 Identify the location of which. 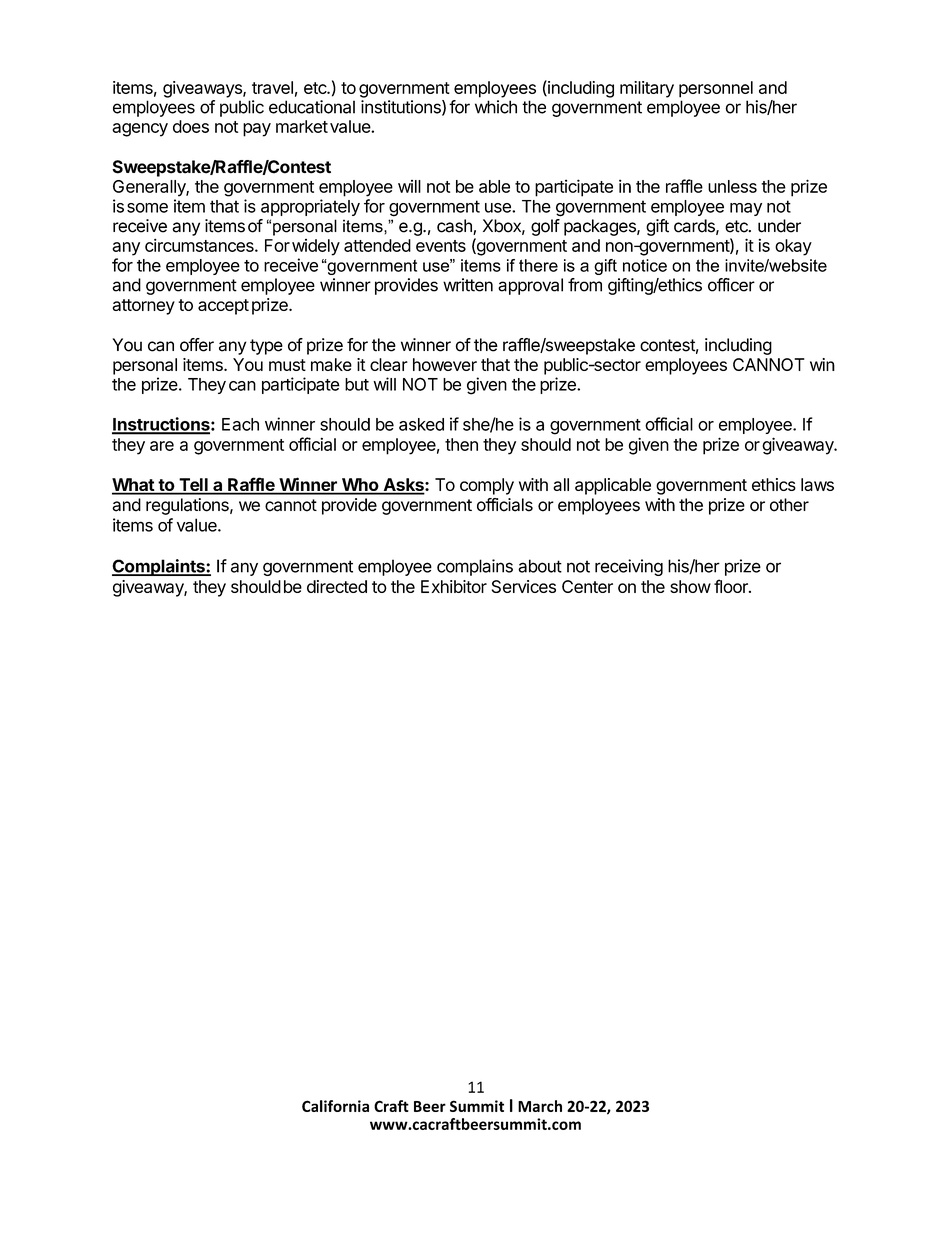
(496, 107).
